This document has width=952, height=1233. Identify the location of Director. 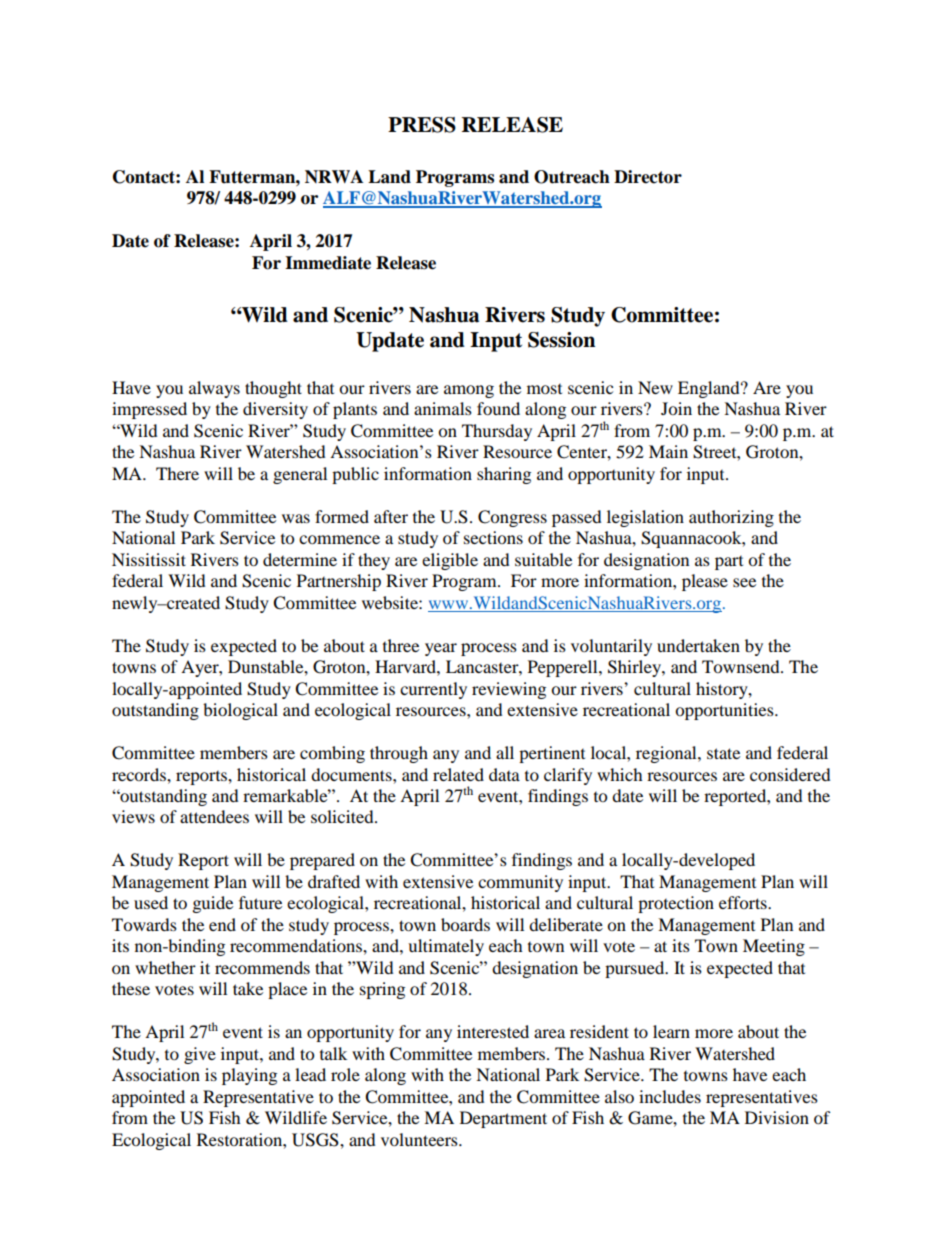
(648, 177).
